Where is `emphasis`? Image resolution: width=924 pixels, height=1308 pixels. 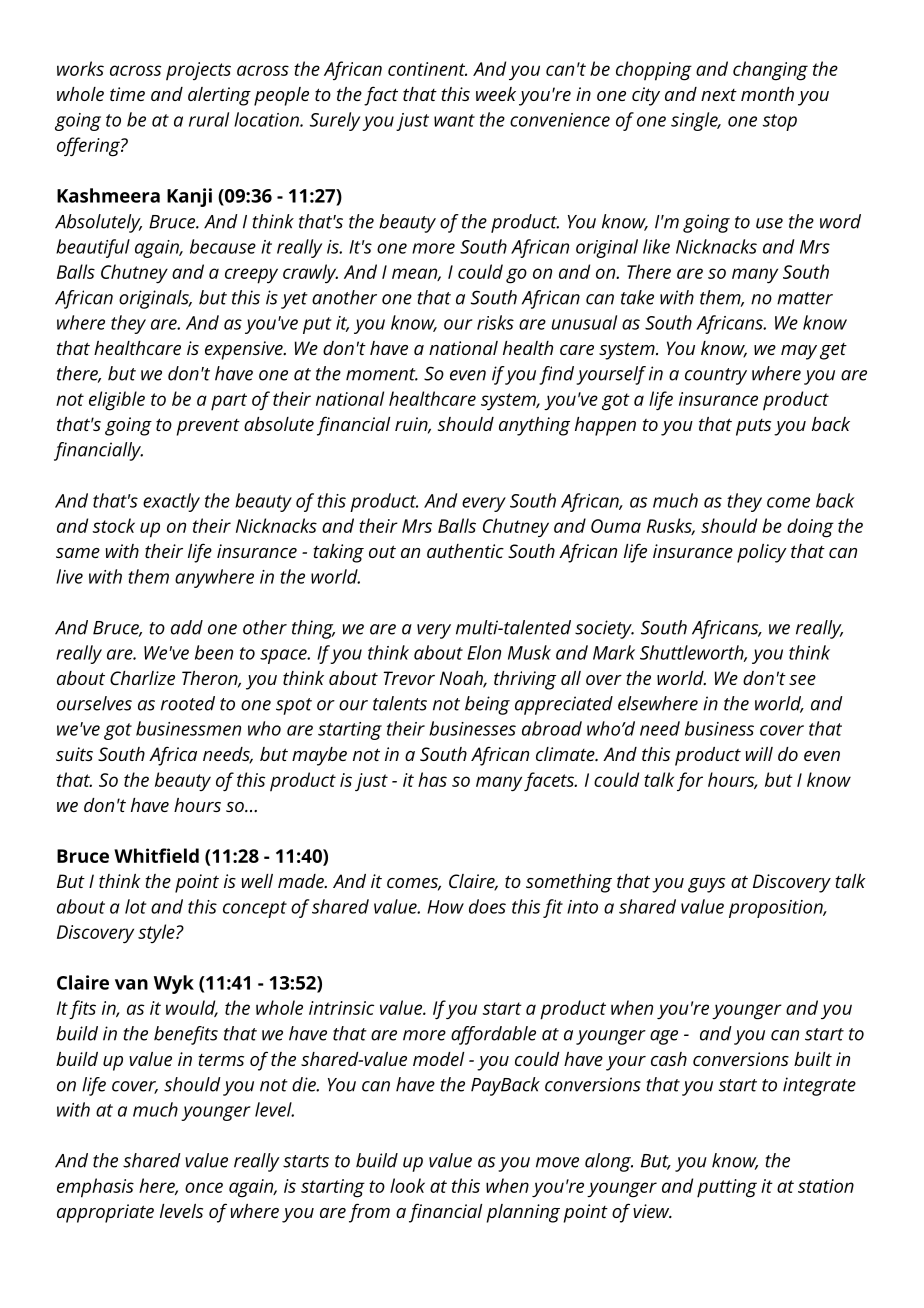 emphasis is located at coordinates (95, 1188).
